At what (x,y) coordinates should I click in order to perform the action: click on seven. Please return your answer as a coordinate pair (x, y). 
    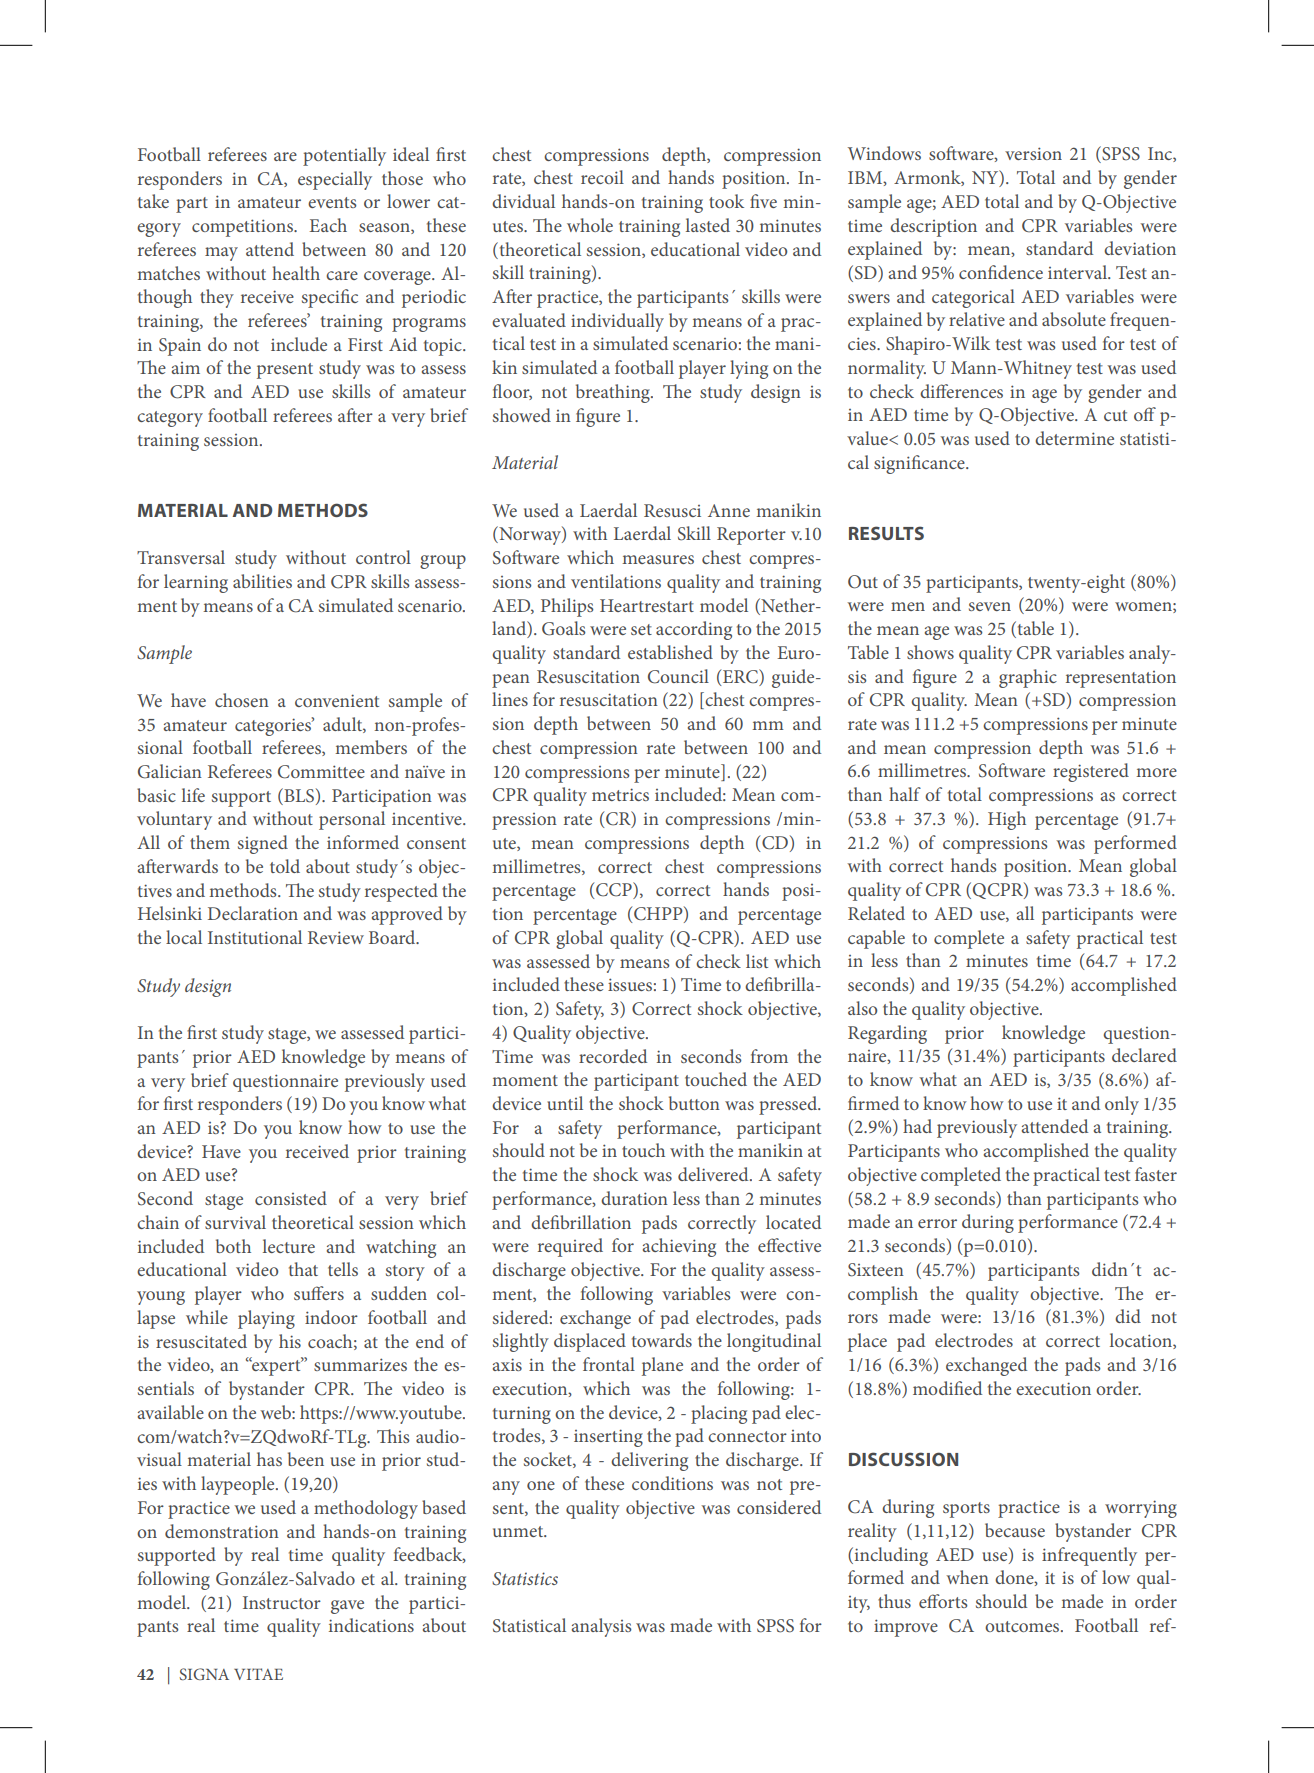
    Looking at the image, I should click on (990, 606).
